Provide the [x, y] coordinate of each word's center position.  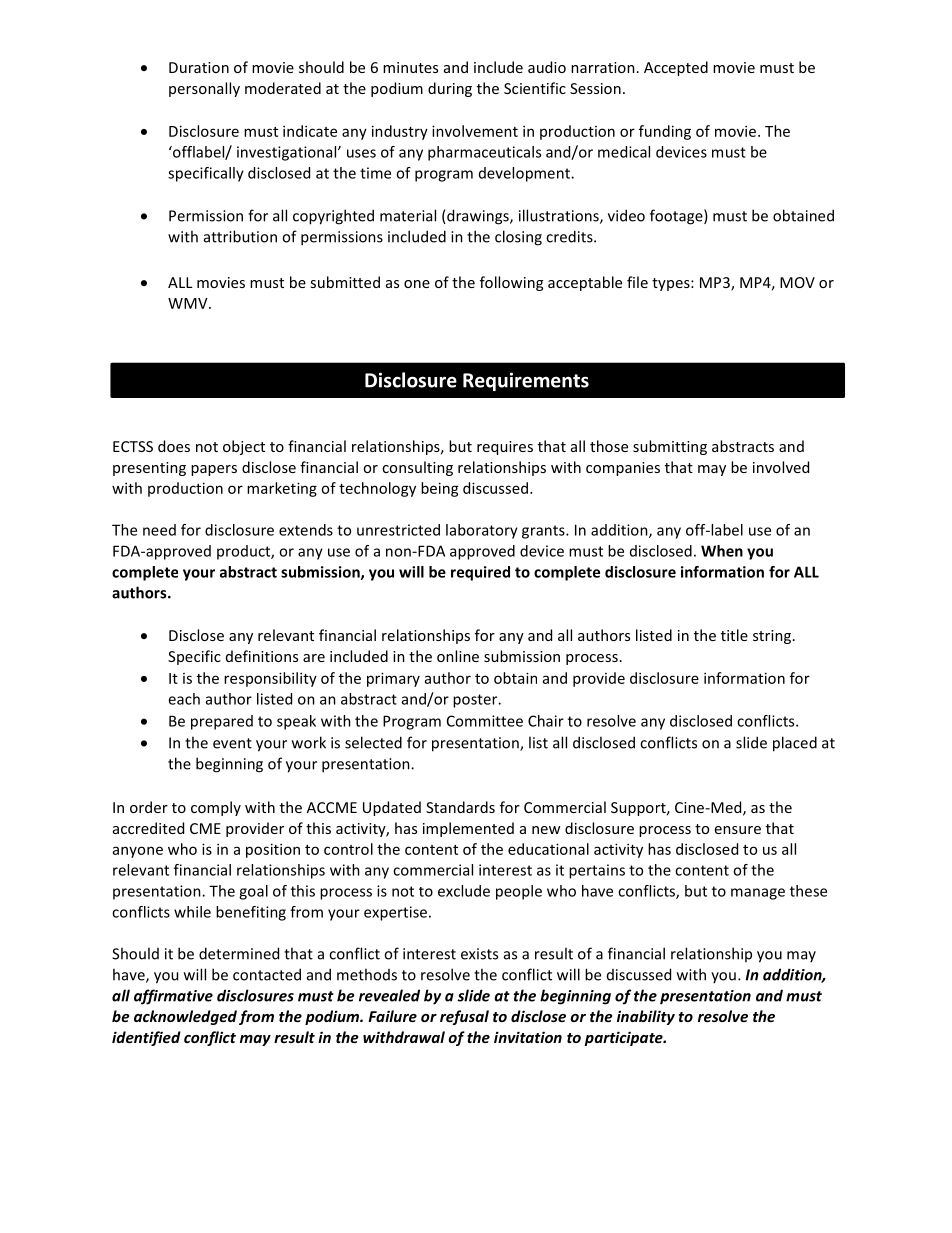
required [480, 573]
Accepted [676, 68]
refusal [464, 1017]
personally [204, 89]
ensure [738, 830]
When [722, 551]
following [511, 283]
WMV [189, 303]
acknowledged [185, 1017]
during [450, 89]
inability [646, 1017]
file [637, 282]
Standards [460, 807]
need [159, 530]
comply [216, 808]
